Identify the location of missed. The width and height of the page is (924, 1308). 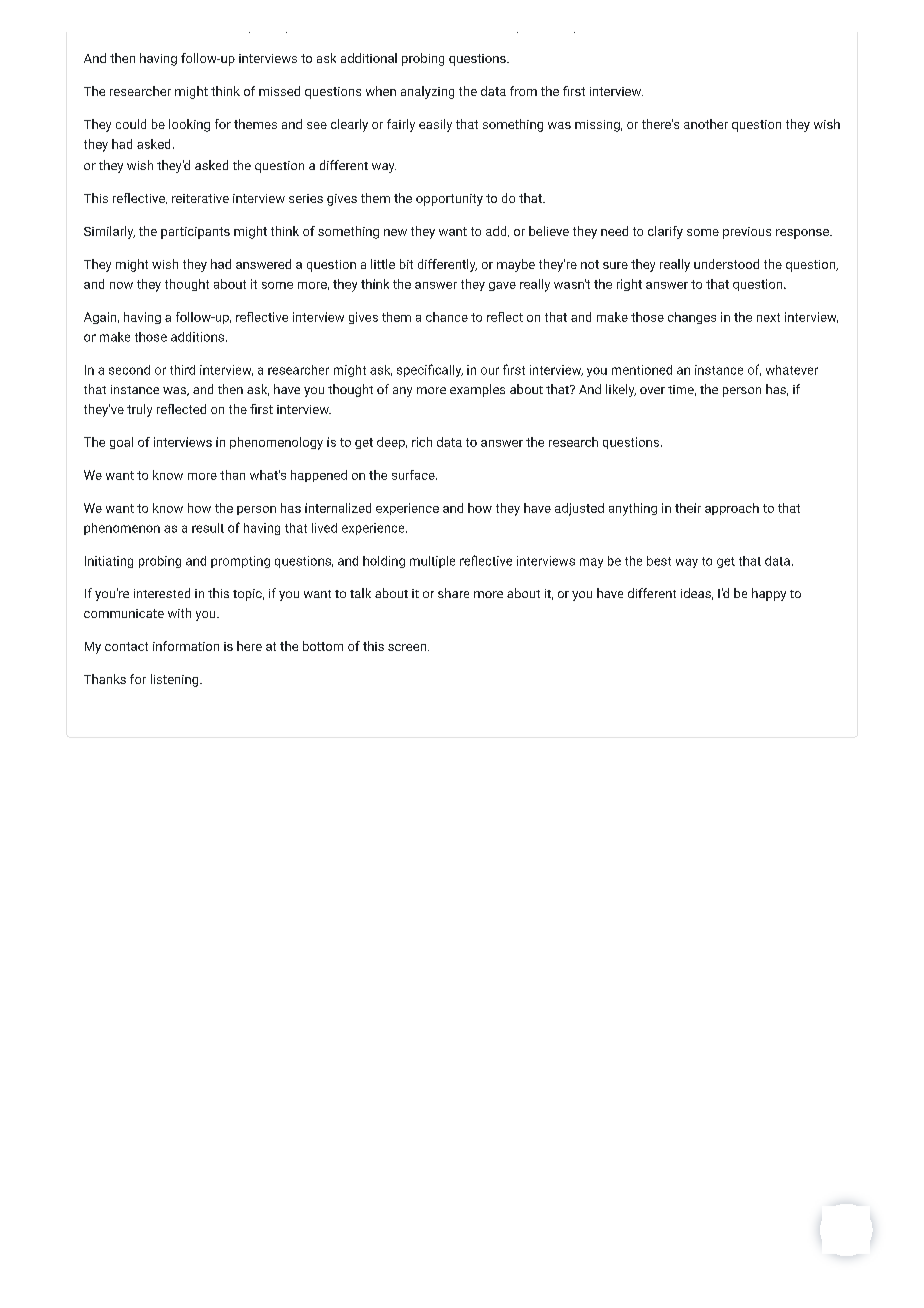
(279, 91).
